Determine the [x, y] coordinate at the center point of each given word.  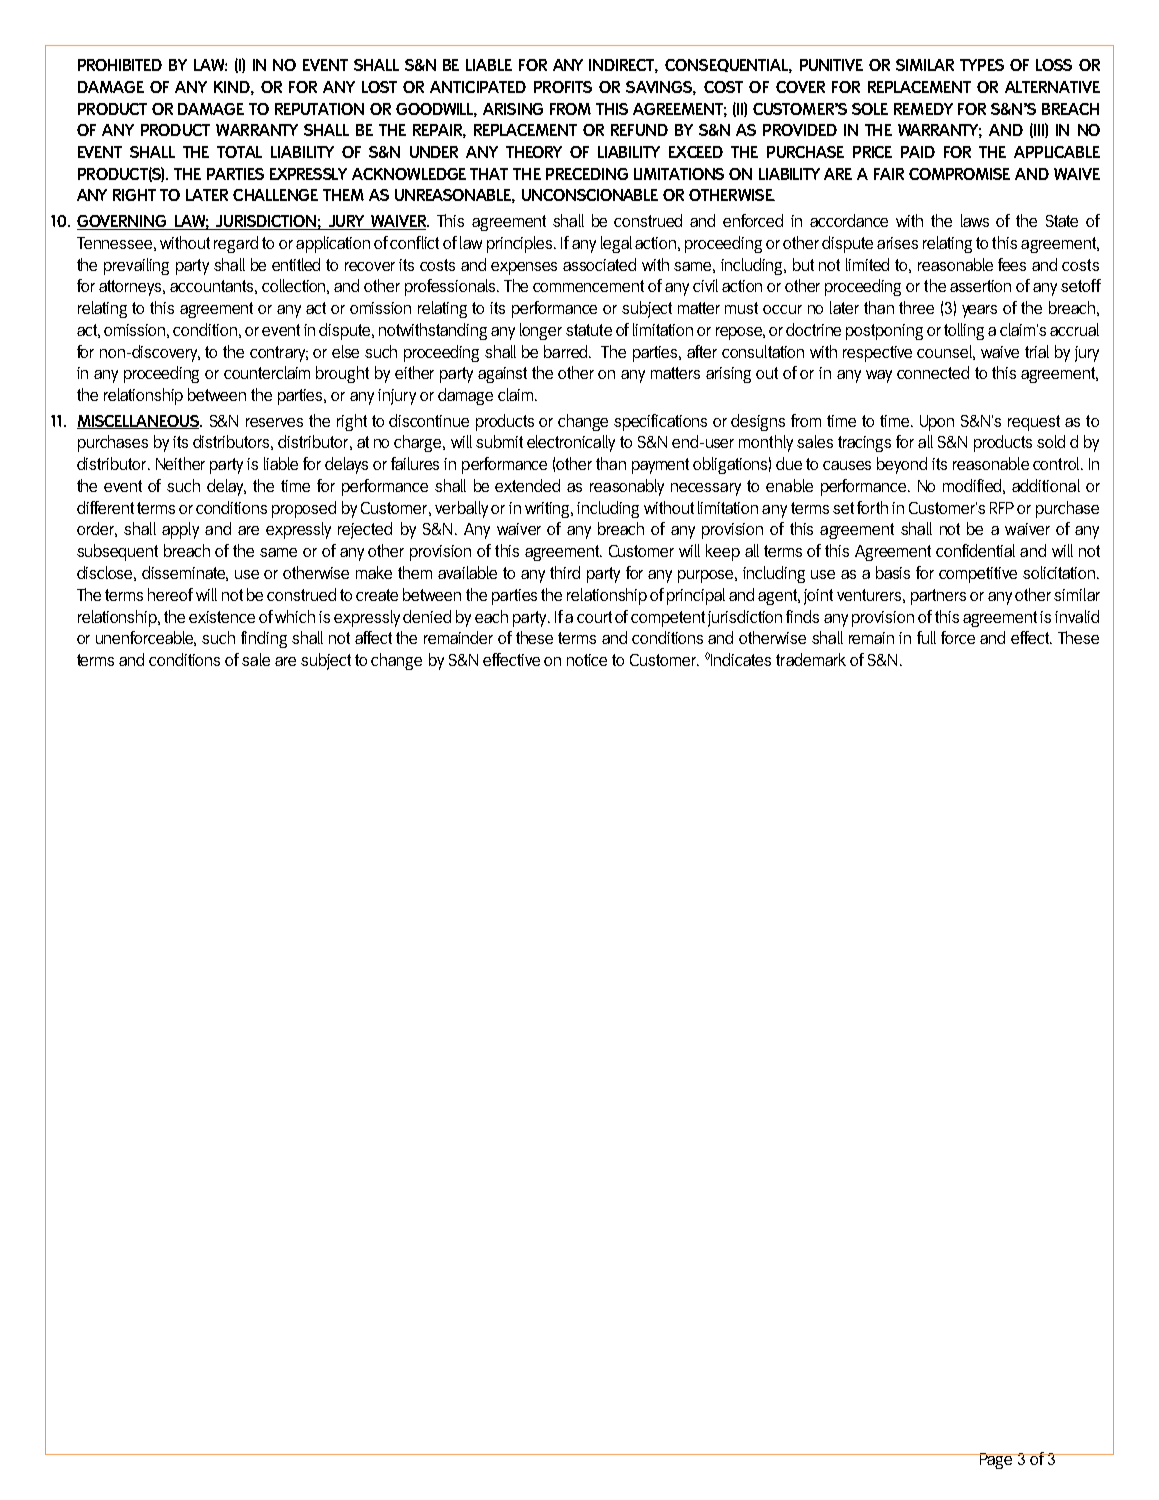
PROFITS [563, 87]
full [926, 637]
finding [264, 639]
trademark [811, 659]
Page [996, 1461]
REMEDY [923, 109]
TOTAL [239, 152]
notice [587, 660]
